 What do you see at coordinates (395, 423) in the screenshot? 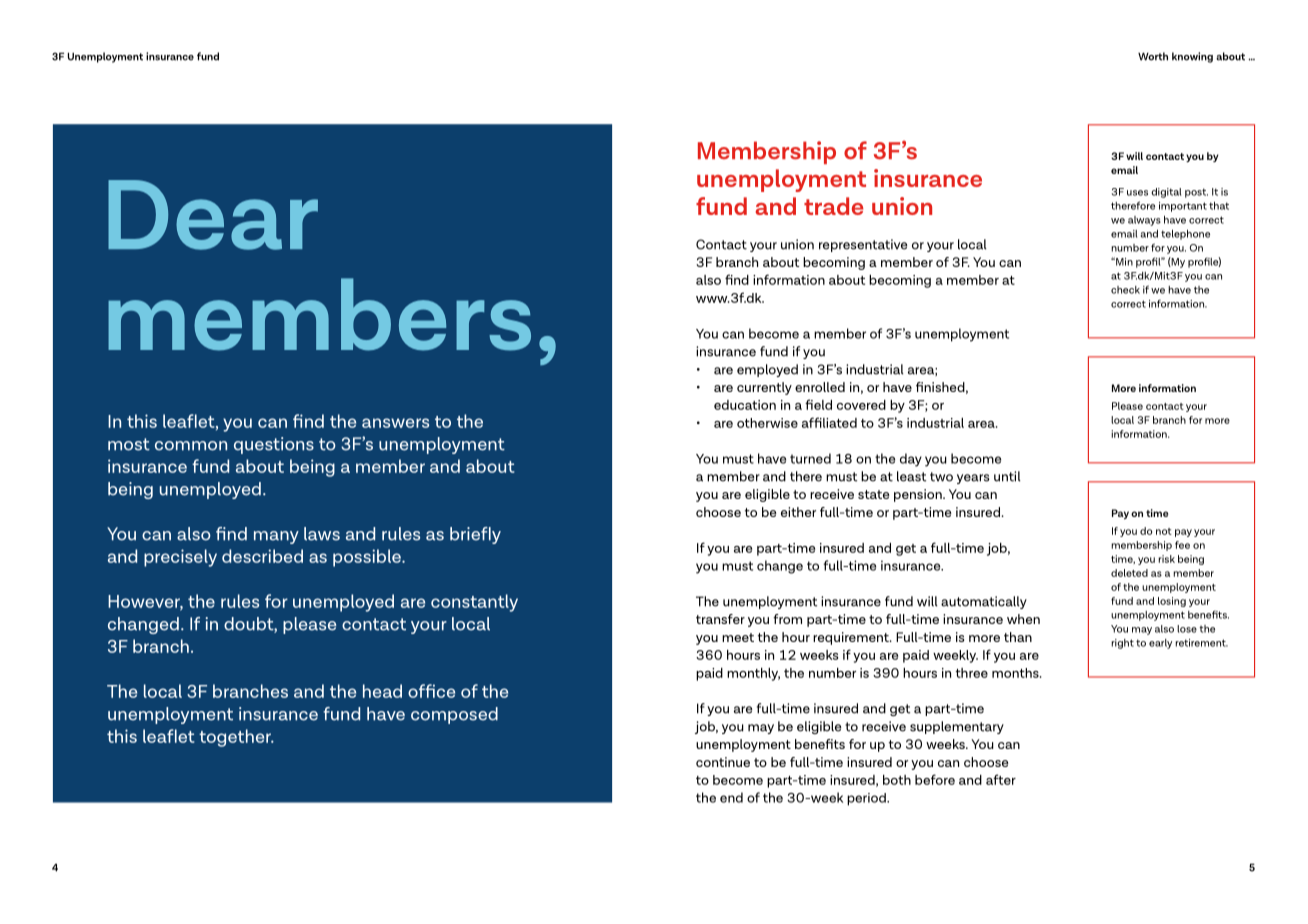
I see `answers` at bounding box center [395, 423].
